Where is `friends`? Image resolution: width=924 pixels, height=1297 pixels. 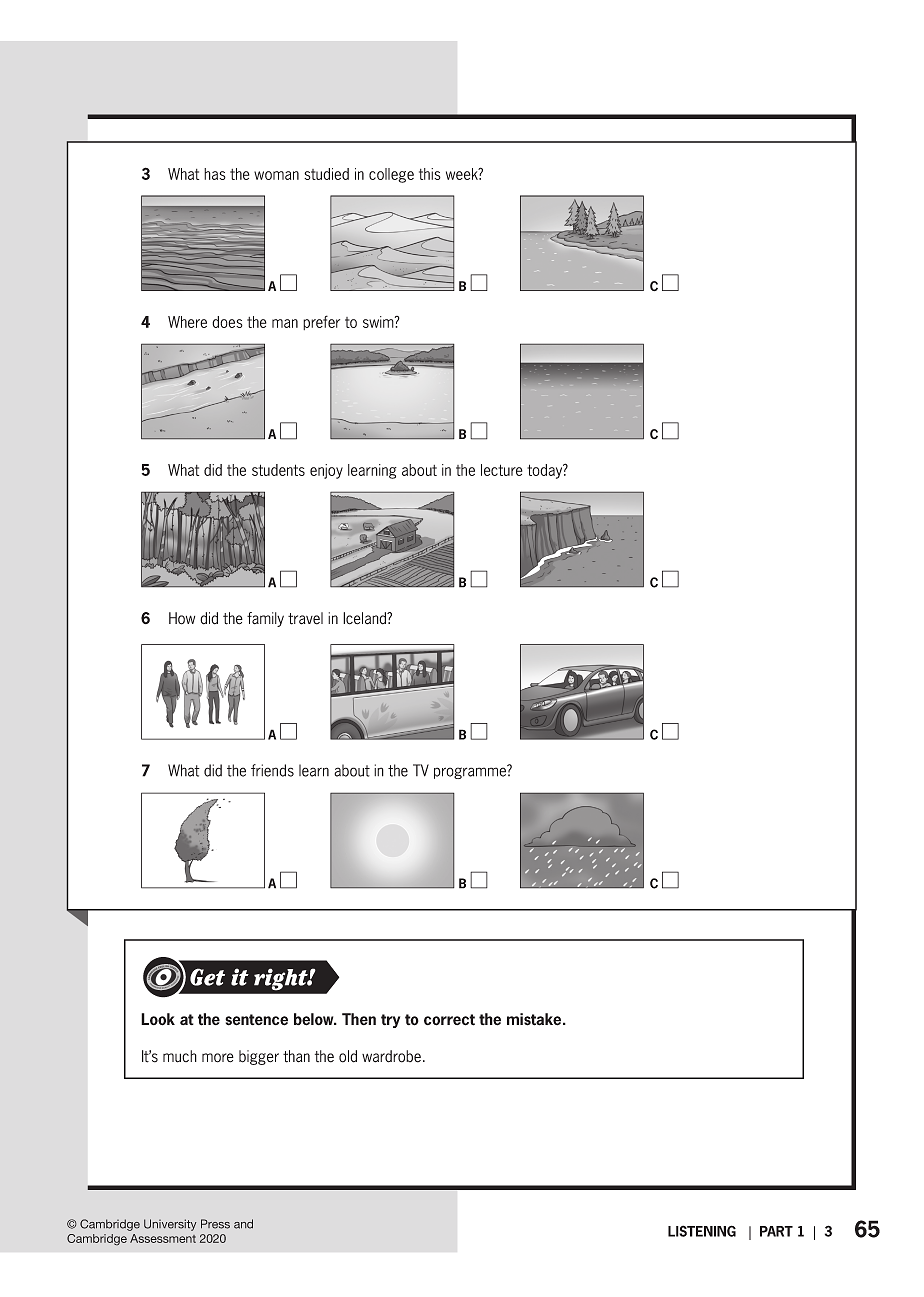
friends is located at coordinates (272, 770).
